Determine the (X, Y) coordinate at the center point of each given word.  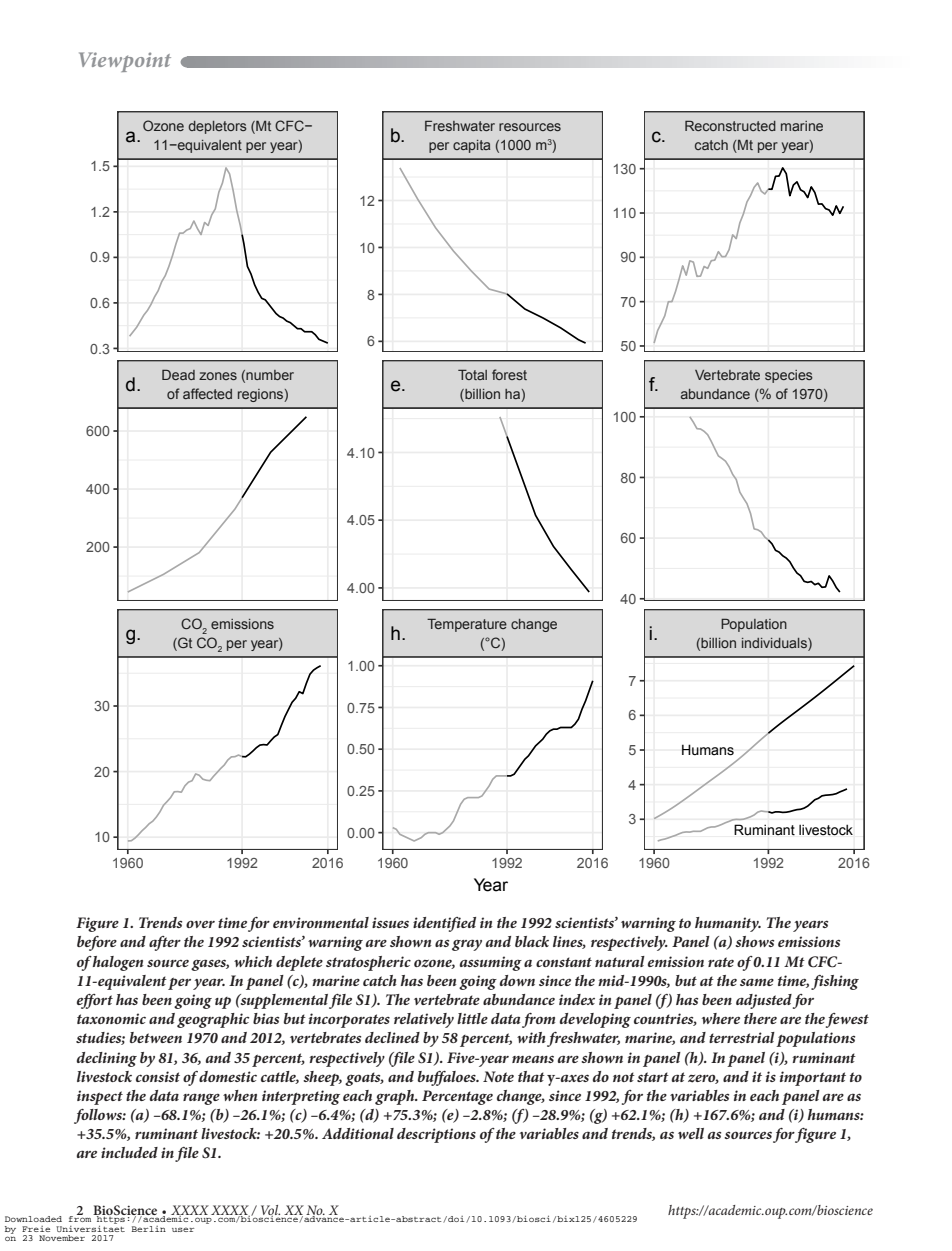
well (691, 1133)
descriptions (436, 1135)
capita (471, 146)
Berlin (149, 1229)
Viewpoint (125, 62)
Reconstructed (730, 126)
